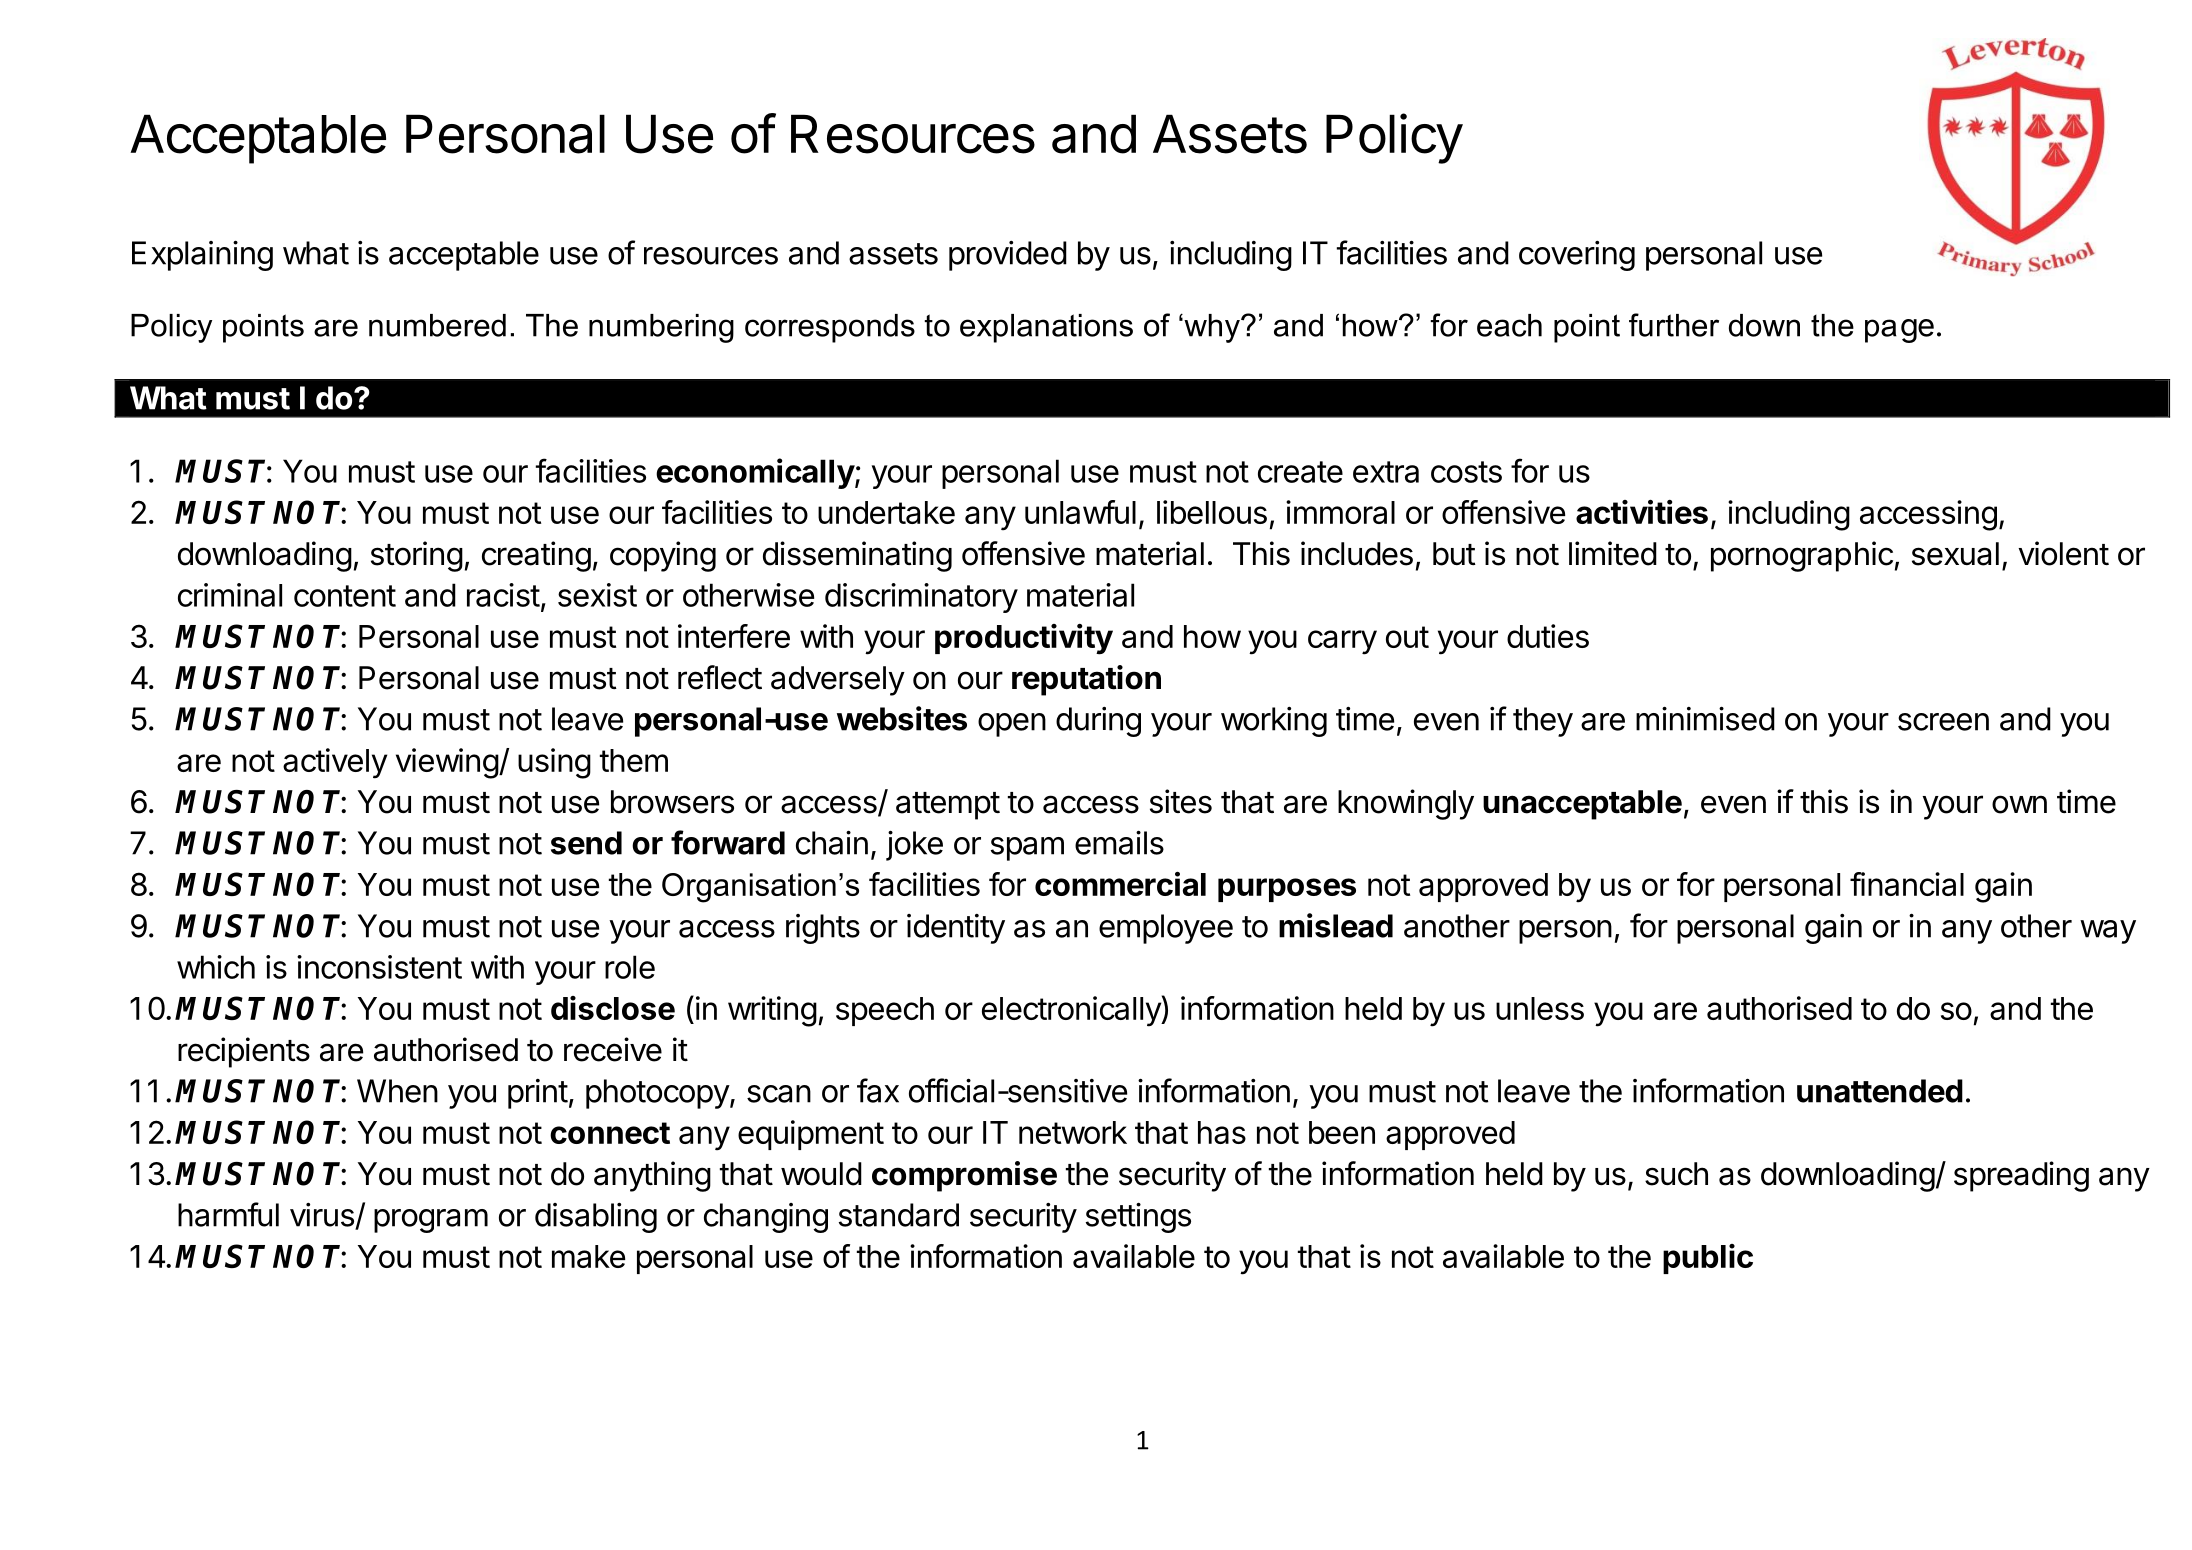 The height and width of the screenshot is (1550, 2192). I want to click on page, so click(1899, 331).
